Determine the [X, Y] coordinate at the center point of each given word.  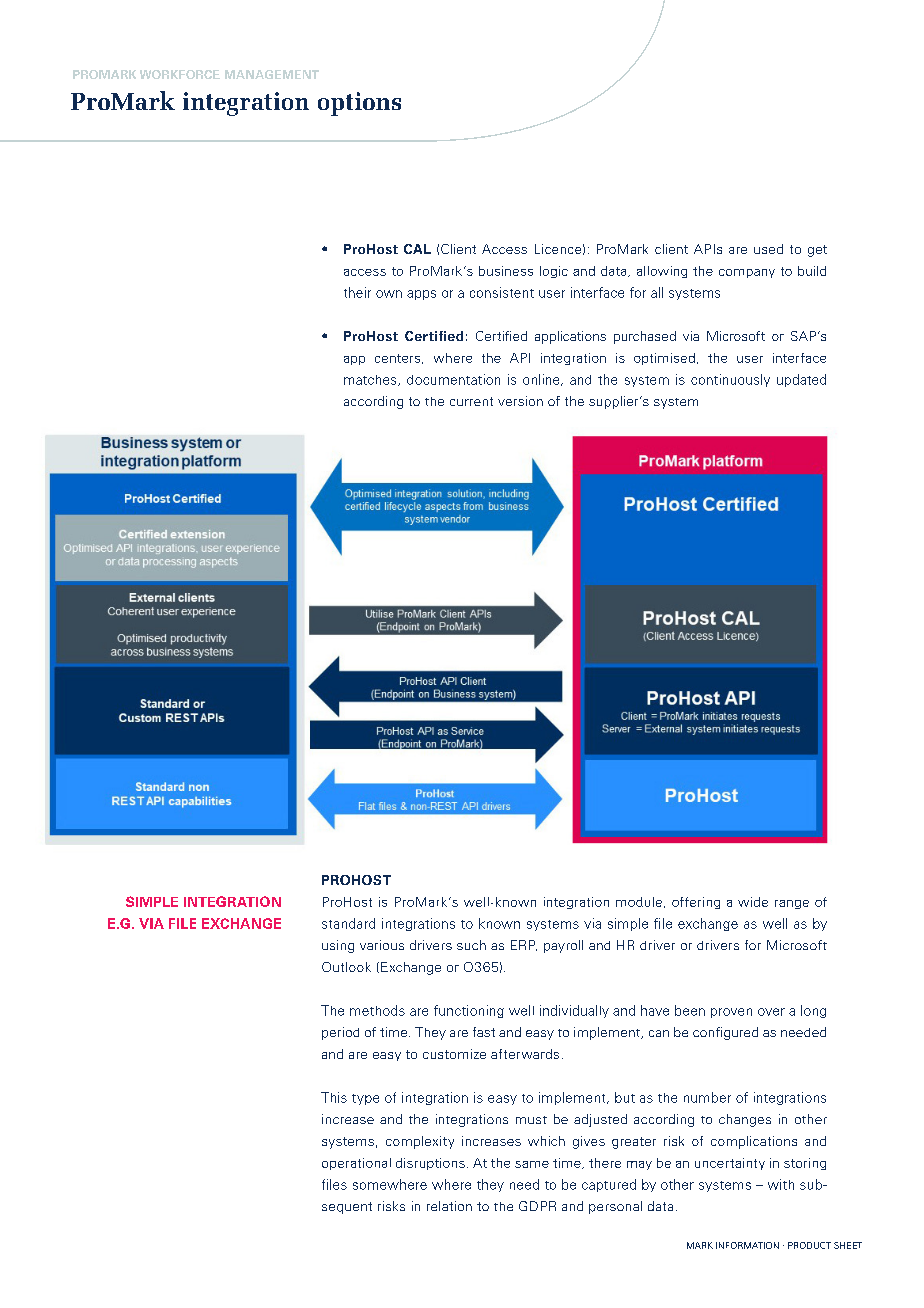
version [520, 401]
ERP [524, 945]
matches [371, 380]
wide [753, 902]
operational [356, 1164]
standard [348, 923]
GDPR [537, 1206]
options [359, 104]
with [781, 1184]
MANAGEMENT [272, 74]
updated [801, 380]
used [768, 249]
